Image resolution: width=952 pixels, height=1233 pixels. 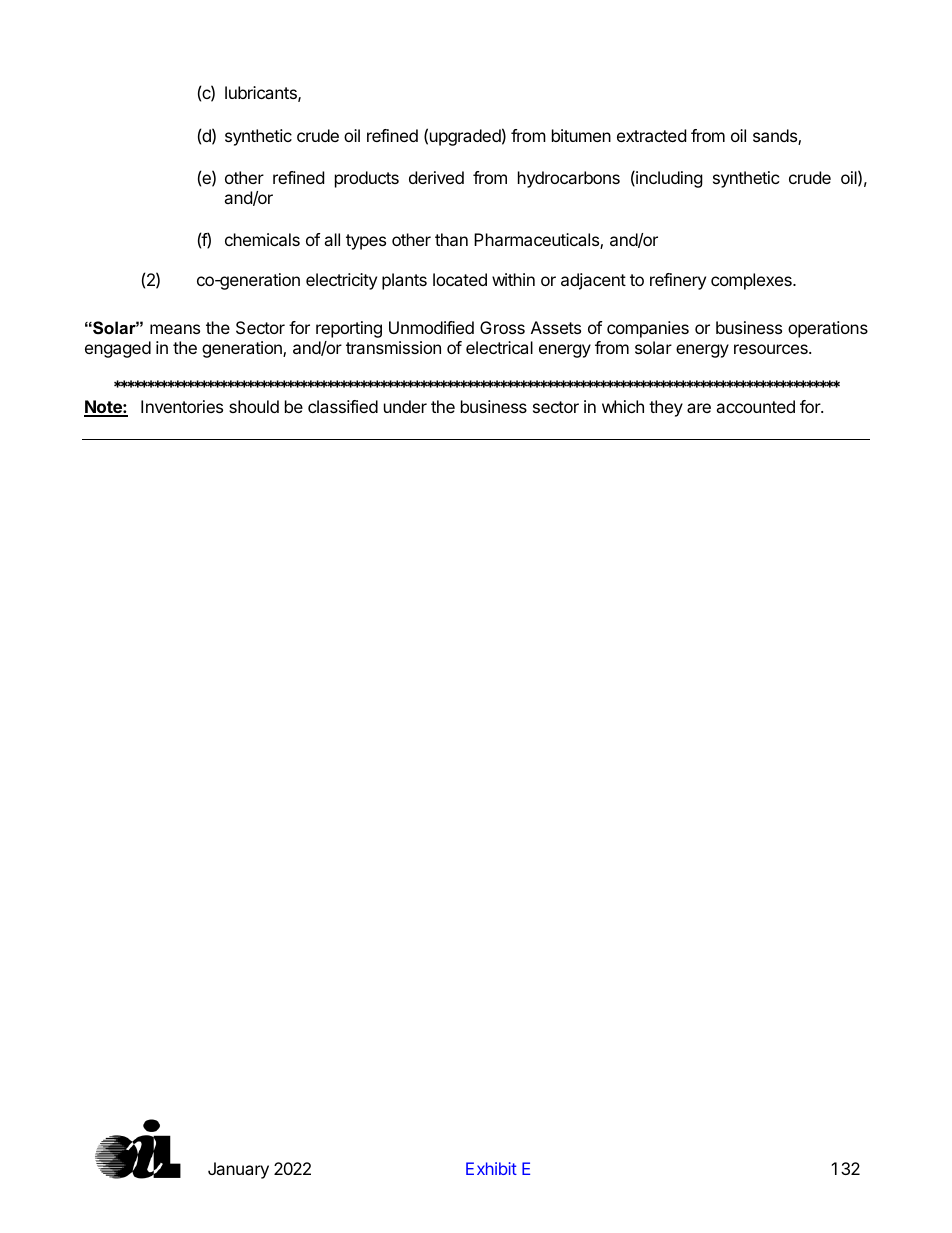 I want to click on should, so click(x=254, y=406).
